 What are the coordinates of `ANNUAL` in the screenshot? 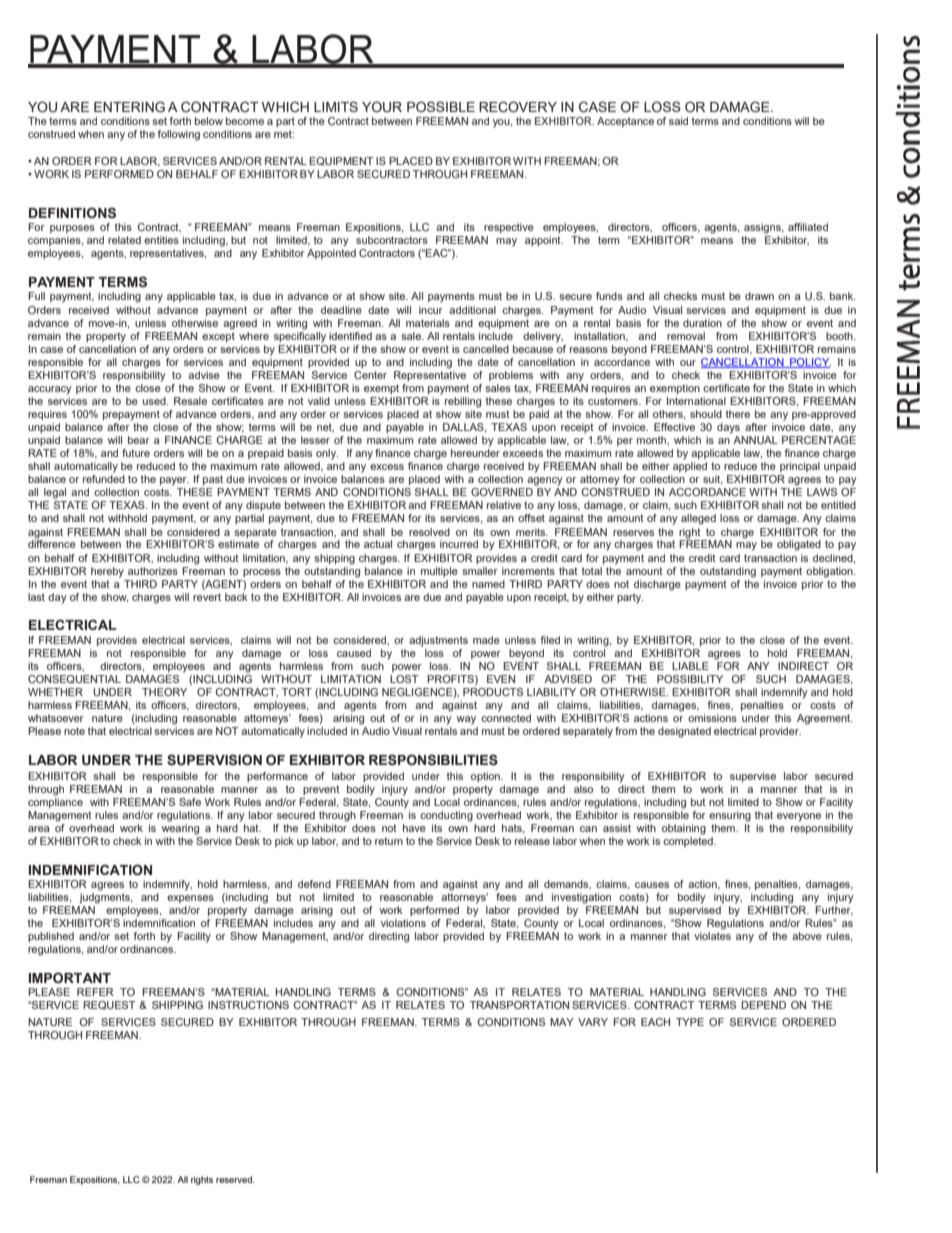 It's located at (755, 440).
